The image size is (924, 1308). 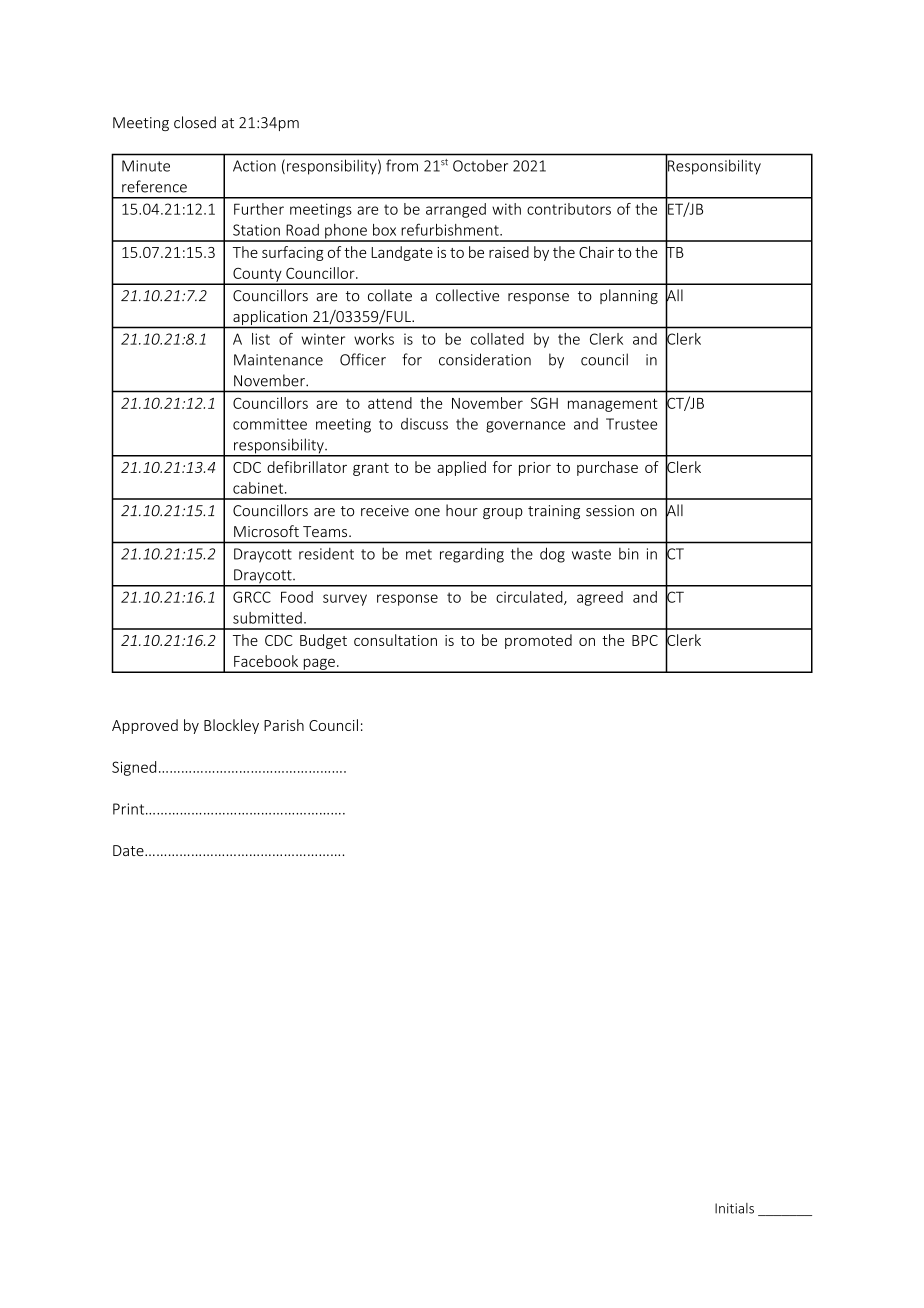 I want to click on from, so click(x=402, y=165).
